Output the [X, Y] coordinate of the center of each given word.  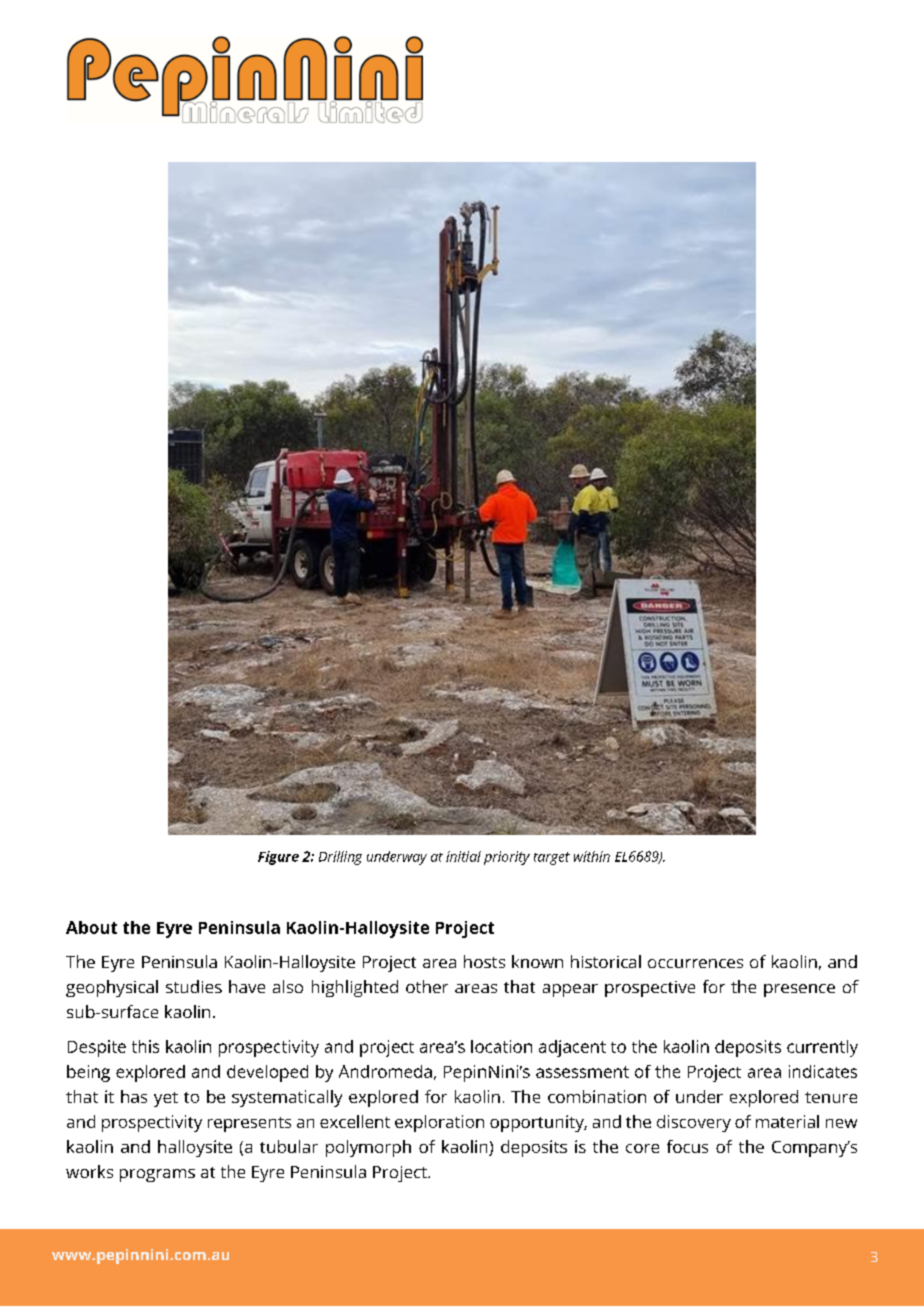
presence [799, 990]
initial [463, 856]
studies [194, 986]
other [427, 986]
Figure [278, 858]
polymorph [368, 1148]
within [592, 856]
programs [157, 1175]
